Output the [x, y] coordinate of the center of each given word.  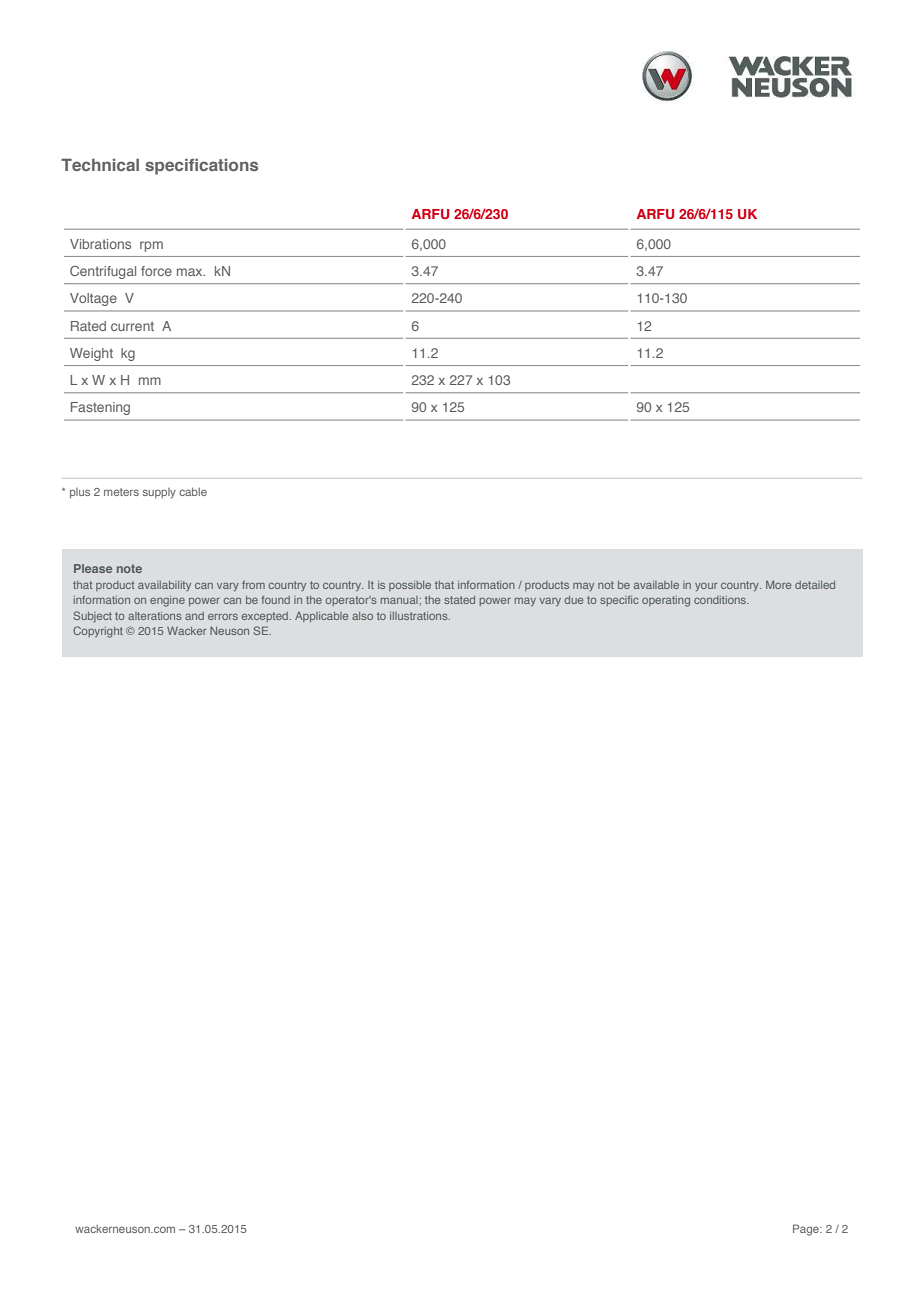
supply [159, 493]
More [778, 584]
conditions [721, 600]
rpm [151, 246]
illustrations [420, 616]
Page [807, 1230]
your [706, 587]
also [362, 616]
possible [410, 586]
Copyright [98, 632]
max [191, 272]
